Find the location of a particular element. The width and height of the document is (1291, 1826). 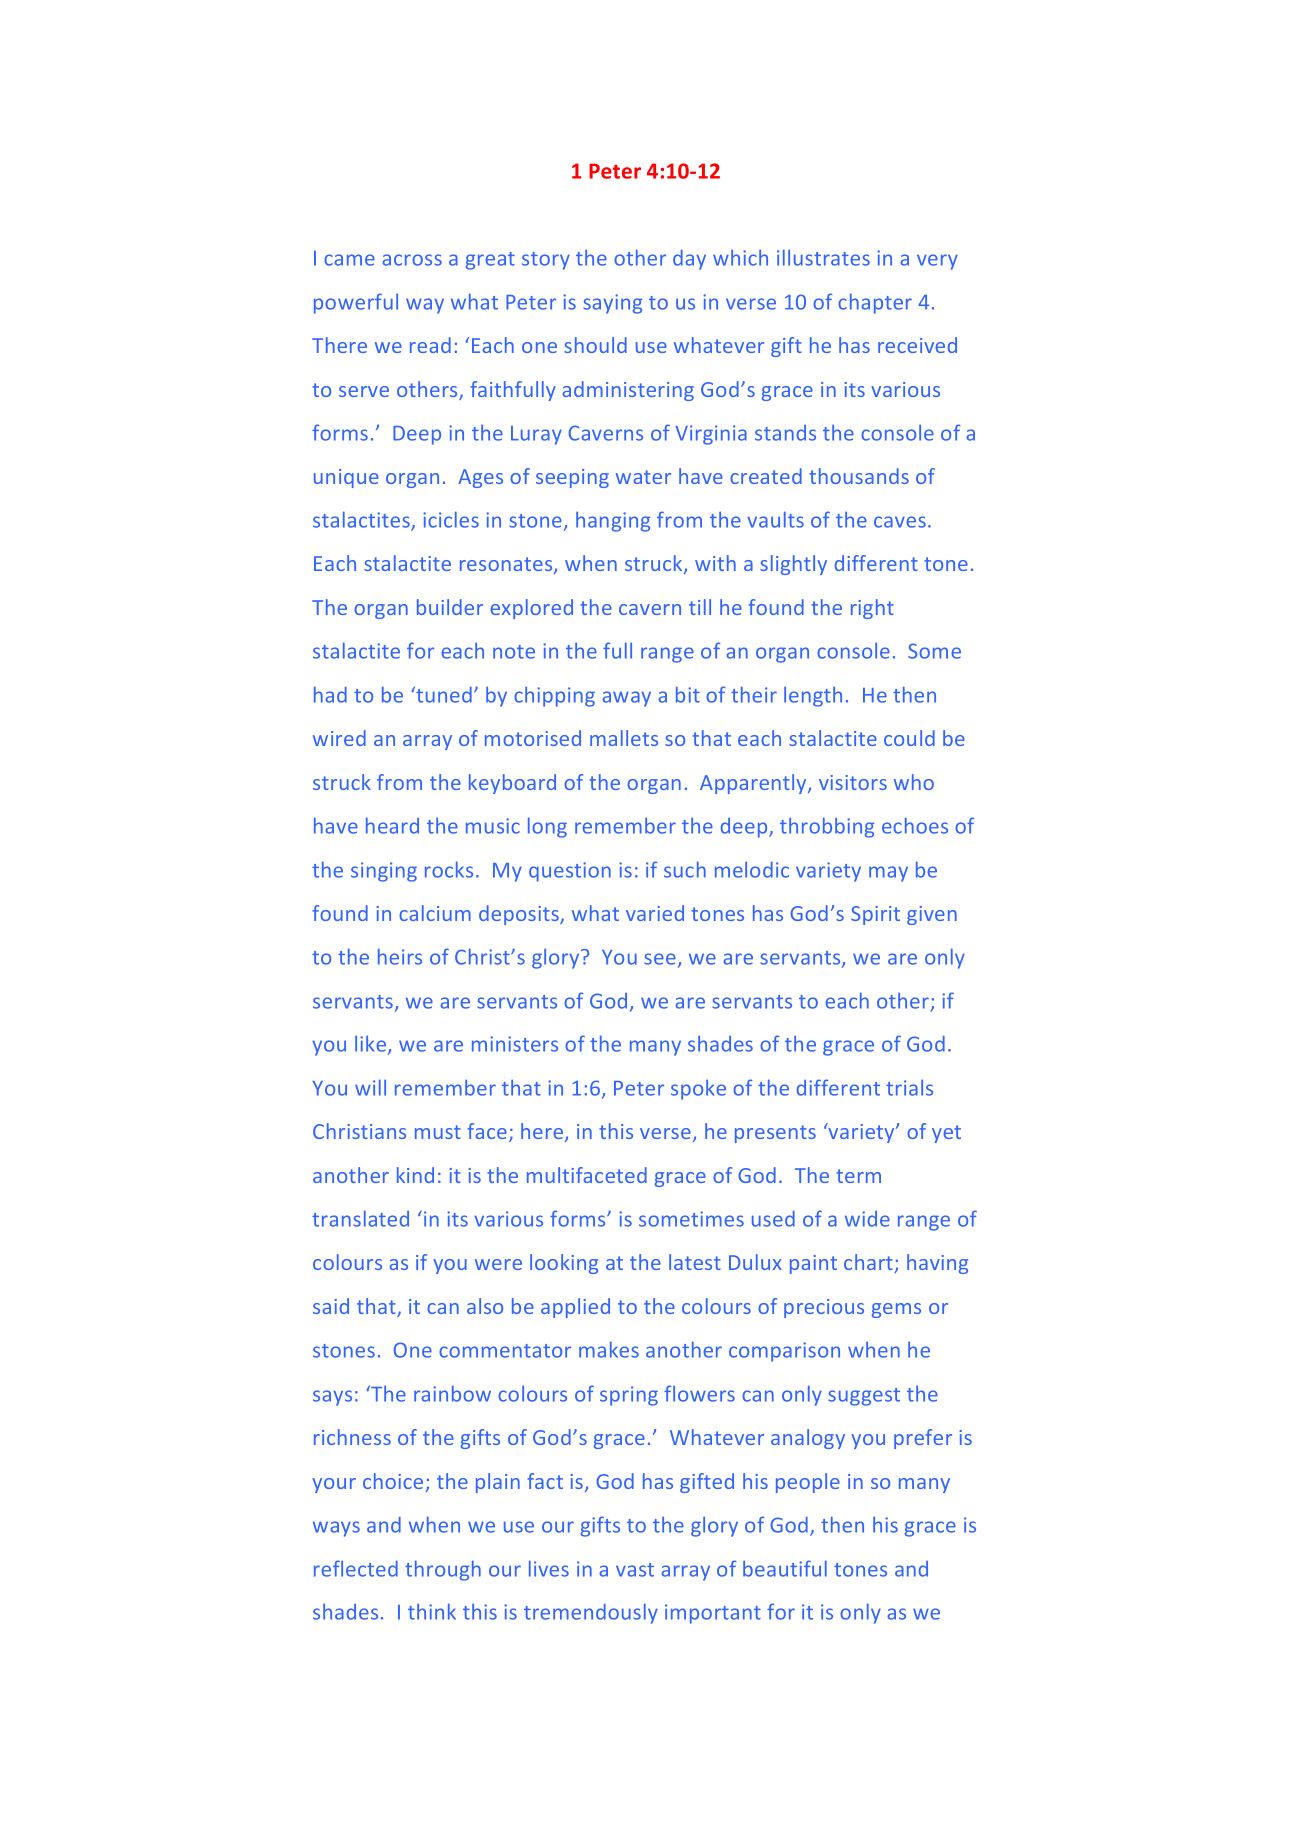

spoke is located at coordinates (698, 1090).
